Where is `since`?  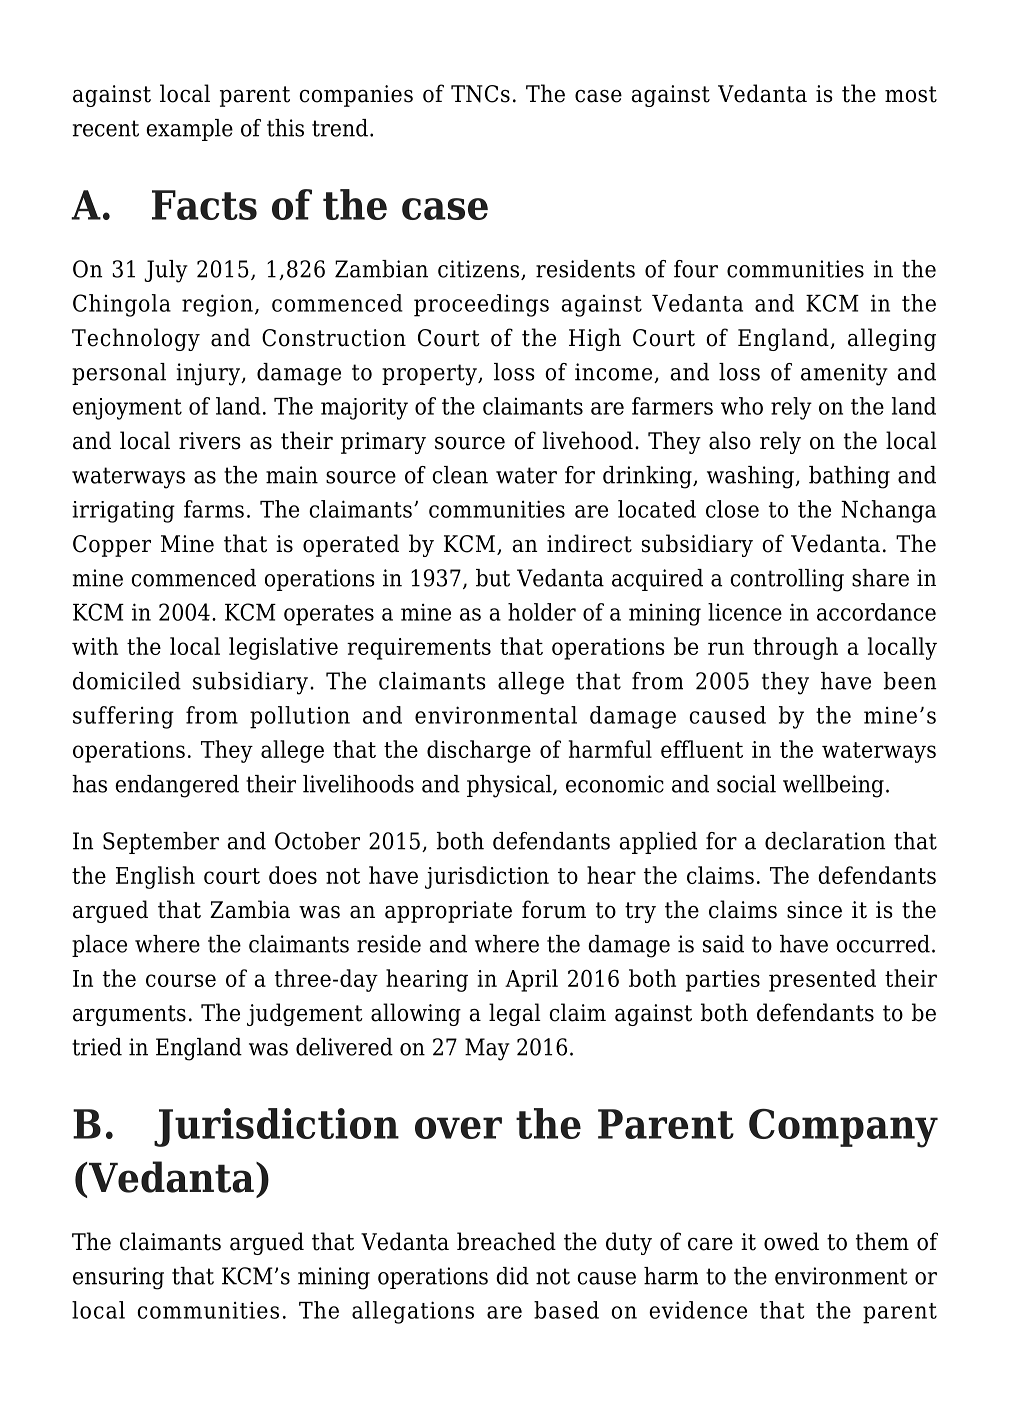
since is located at coordinates (814, 910).
